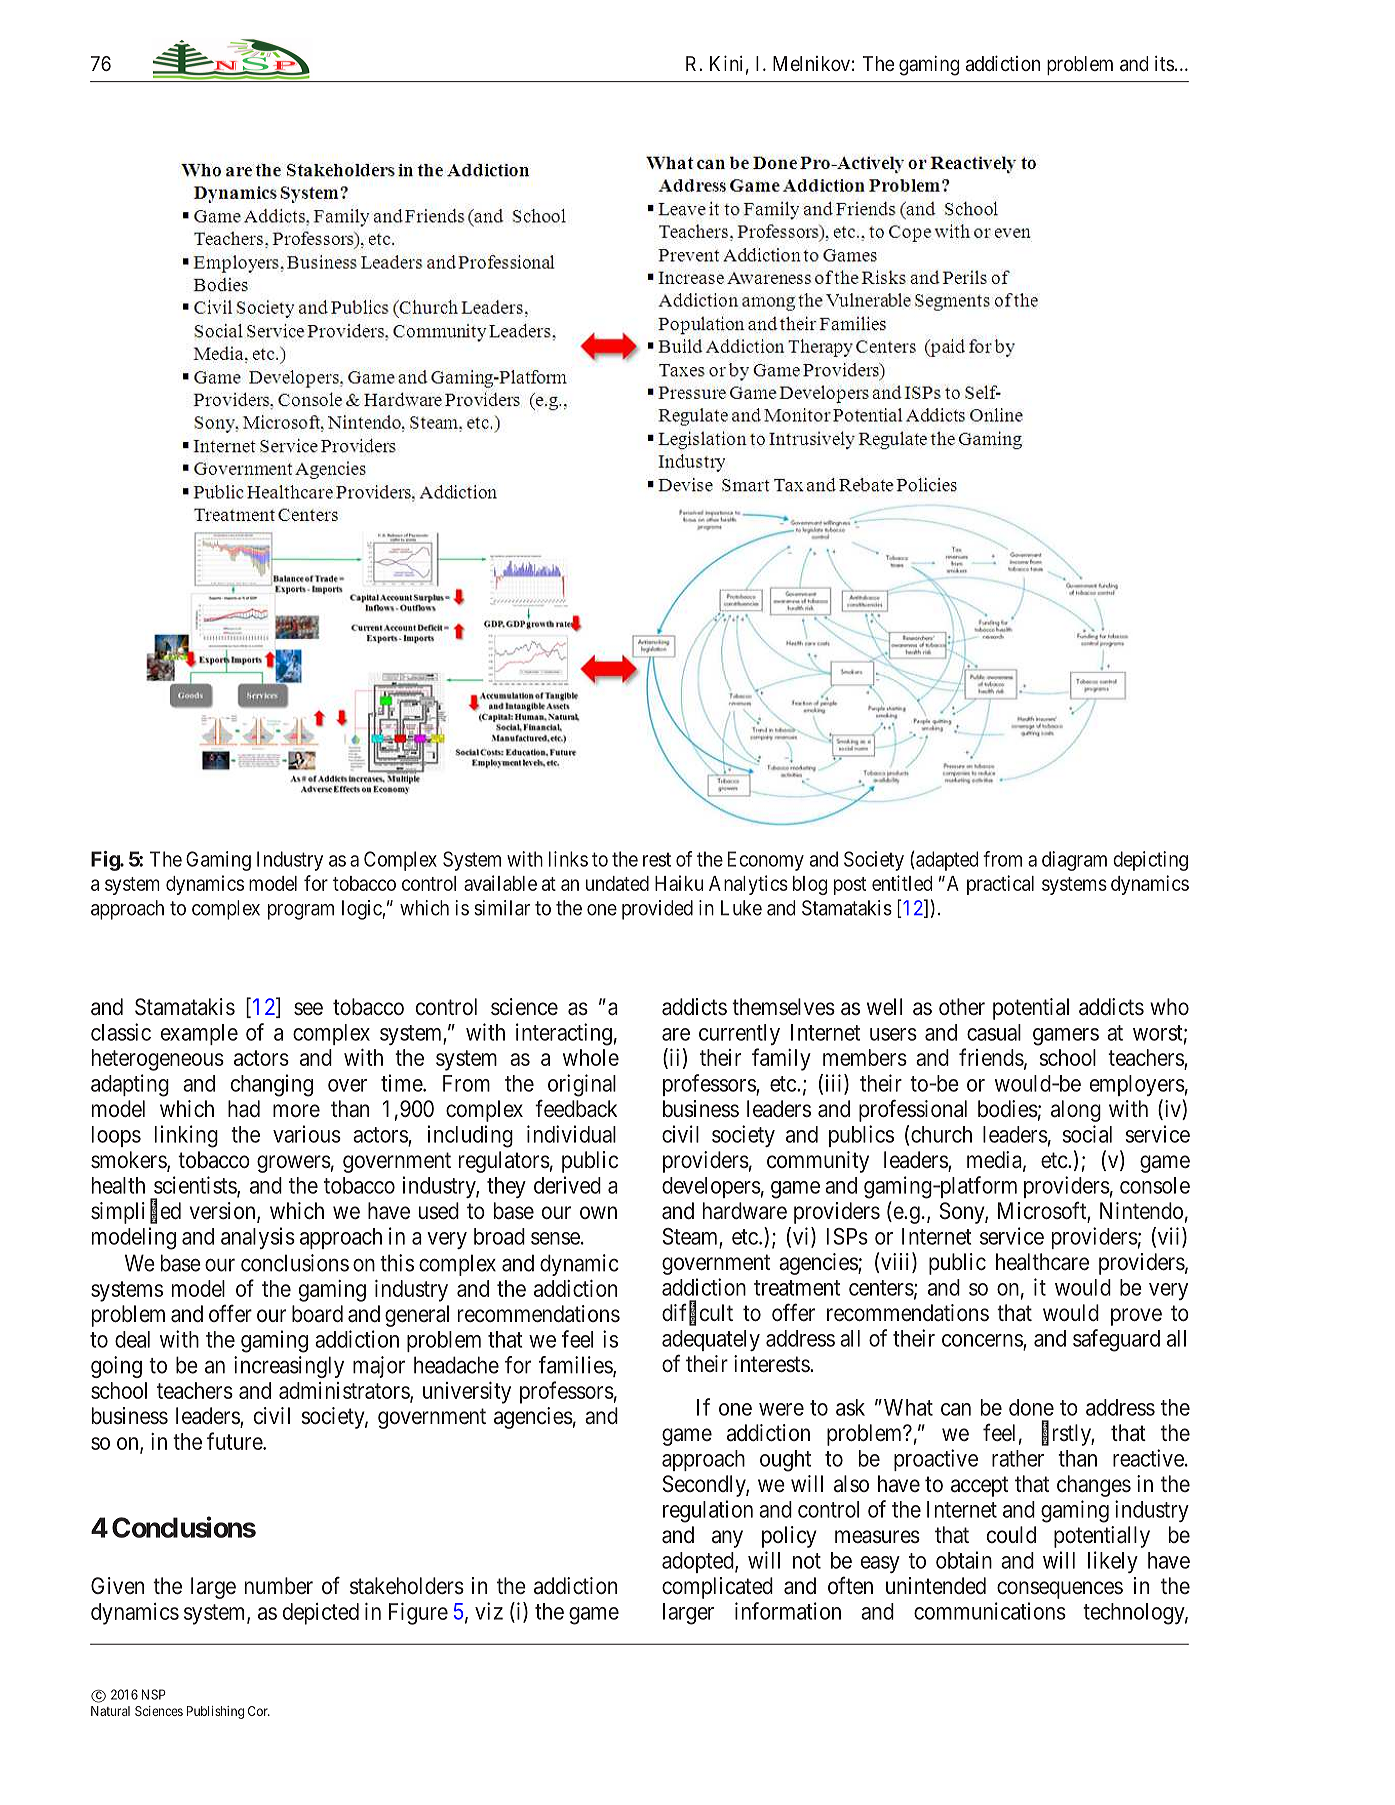 This screenshot has height=1805, width=1395. What do you see at coordinates (1000, 885) in the screenshot?
I see `practical` at bounding box center [1000, 885].
